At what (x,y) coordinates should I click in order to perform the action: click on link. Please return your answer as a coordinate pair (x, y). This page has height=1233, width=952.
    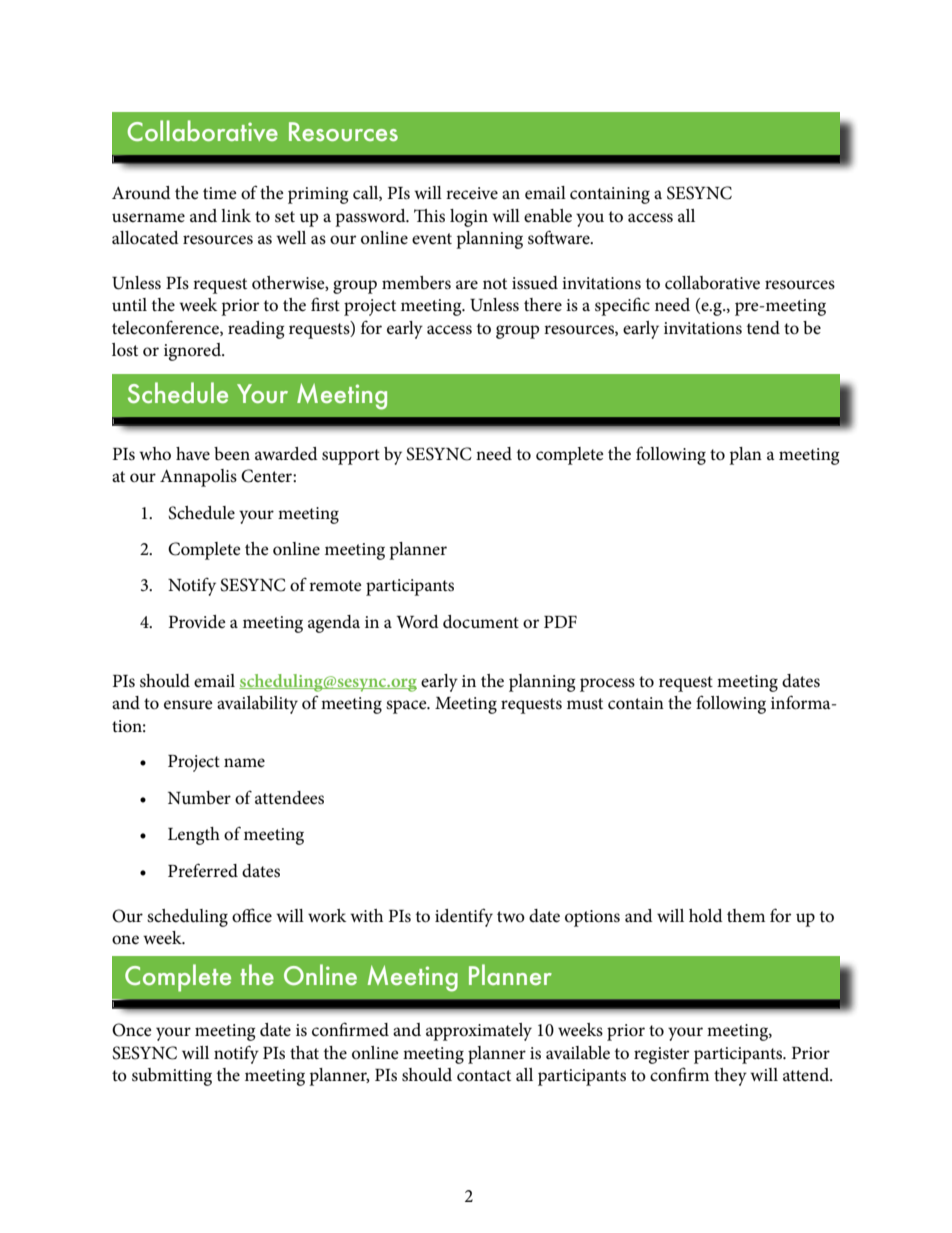
    Looking at the image, I should click on (236, 215).
